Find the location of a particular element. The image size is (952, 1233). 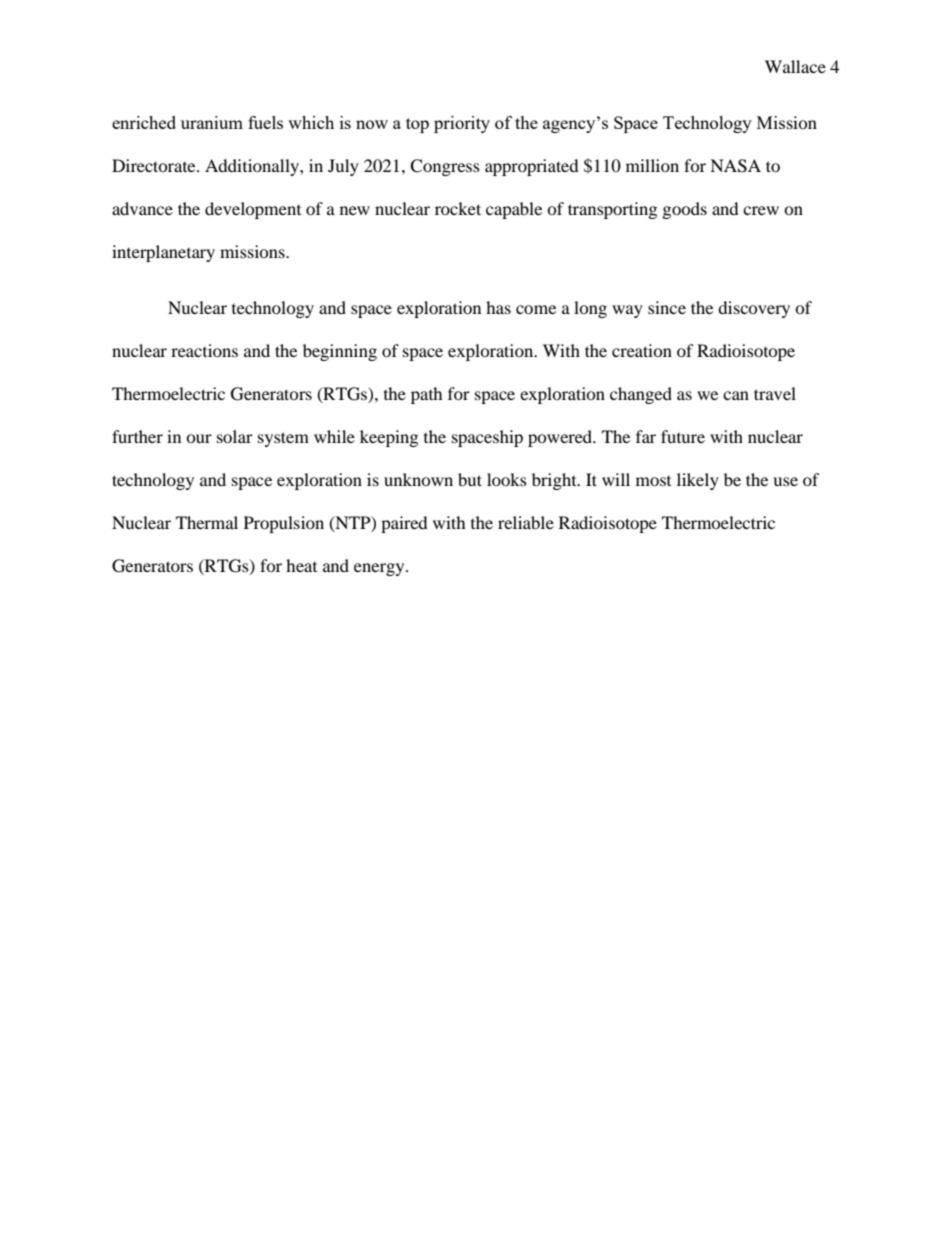

uranium is located at coordinates (212, 122).
